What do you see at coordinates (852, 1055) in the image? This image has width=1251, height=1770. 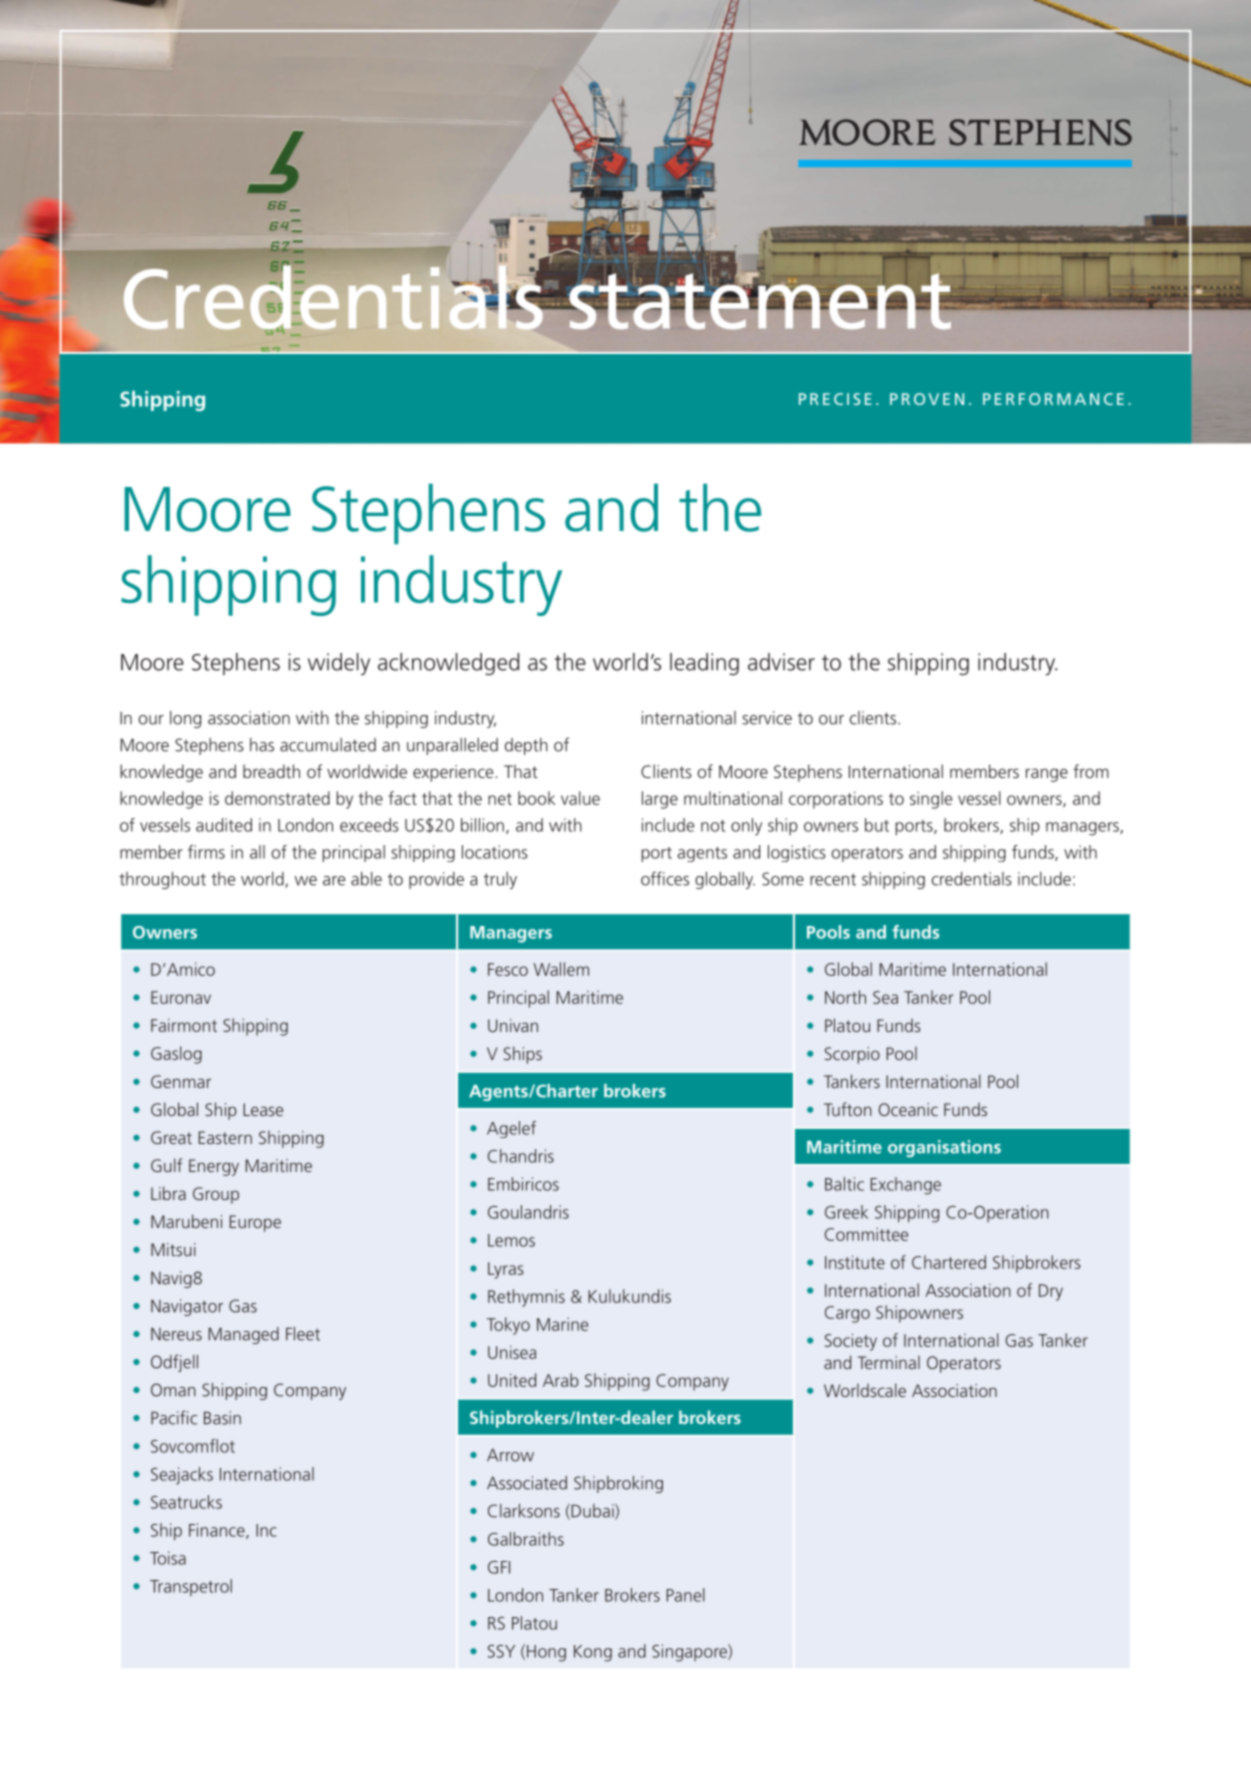 I see `Scorpio` at bounding box center [852, 1055].
